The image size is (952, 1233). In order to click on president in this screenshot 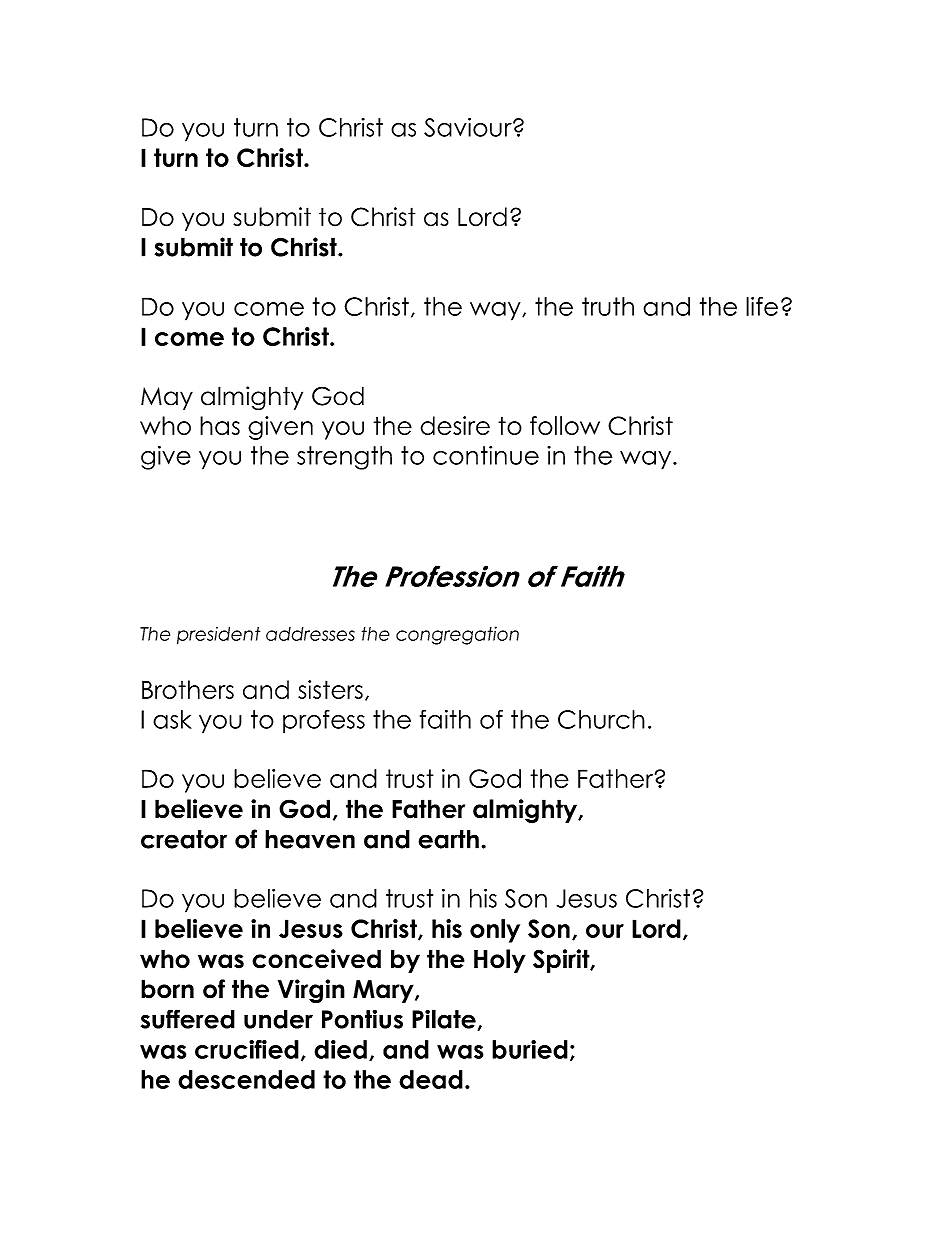, I will do `click(218, 635)`.
